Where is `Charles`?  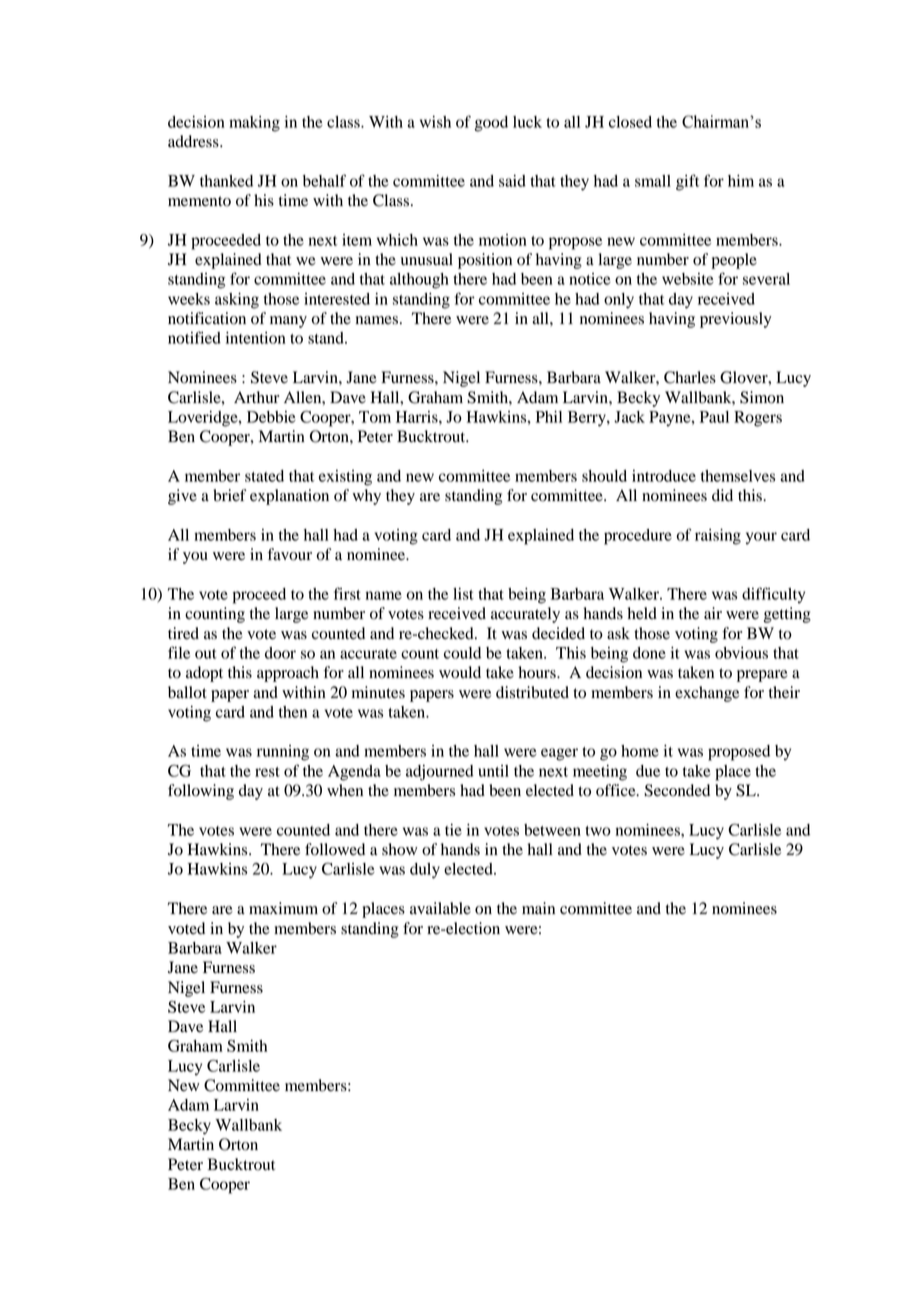
Charles is located at coordinates (690, 377).
